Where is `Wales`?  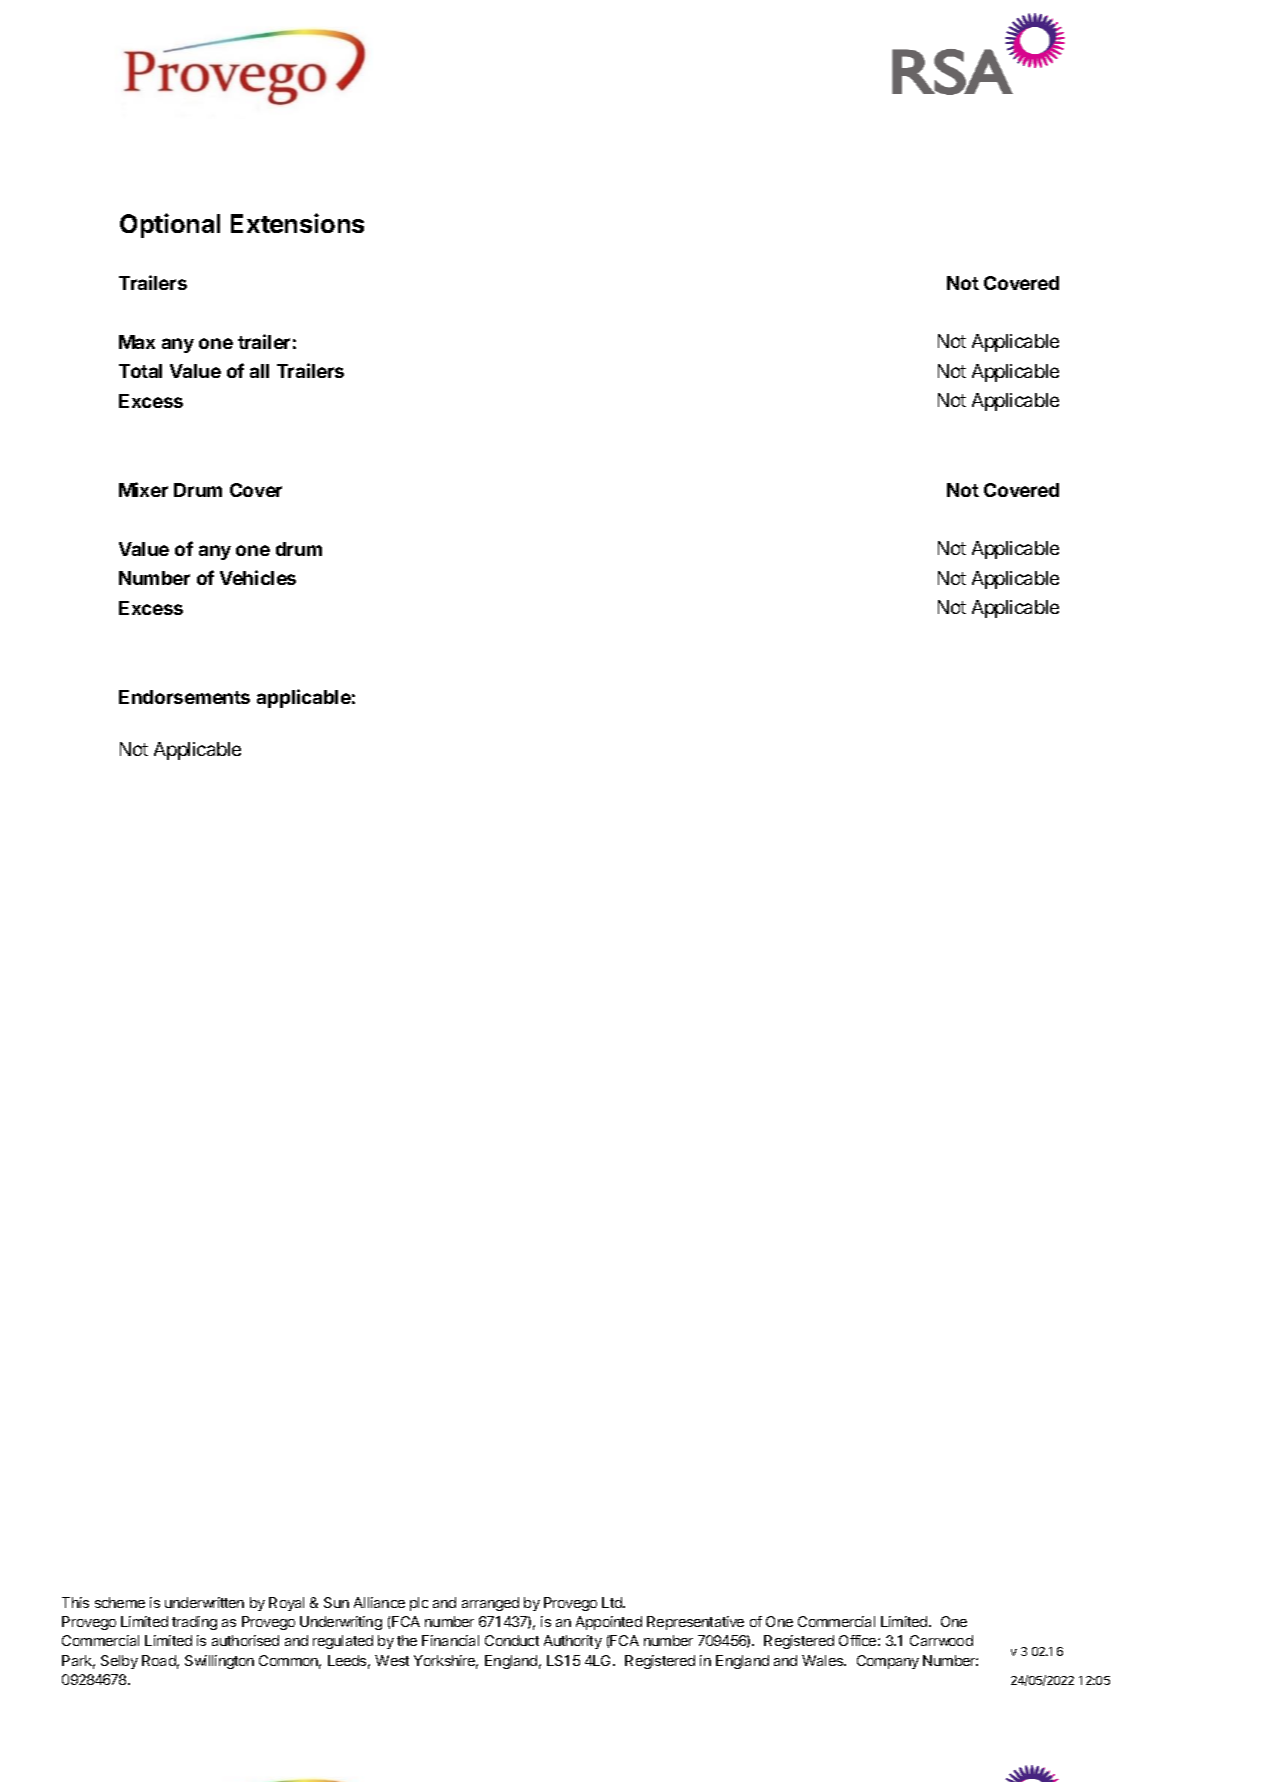
Wales is located at coordinates (824, 1660).
